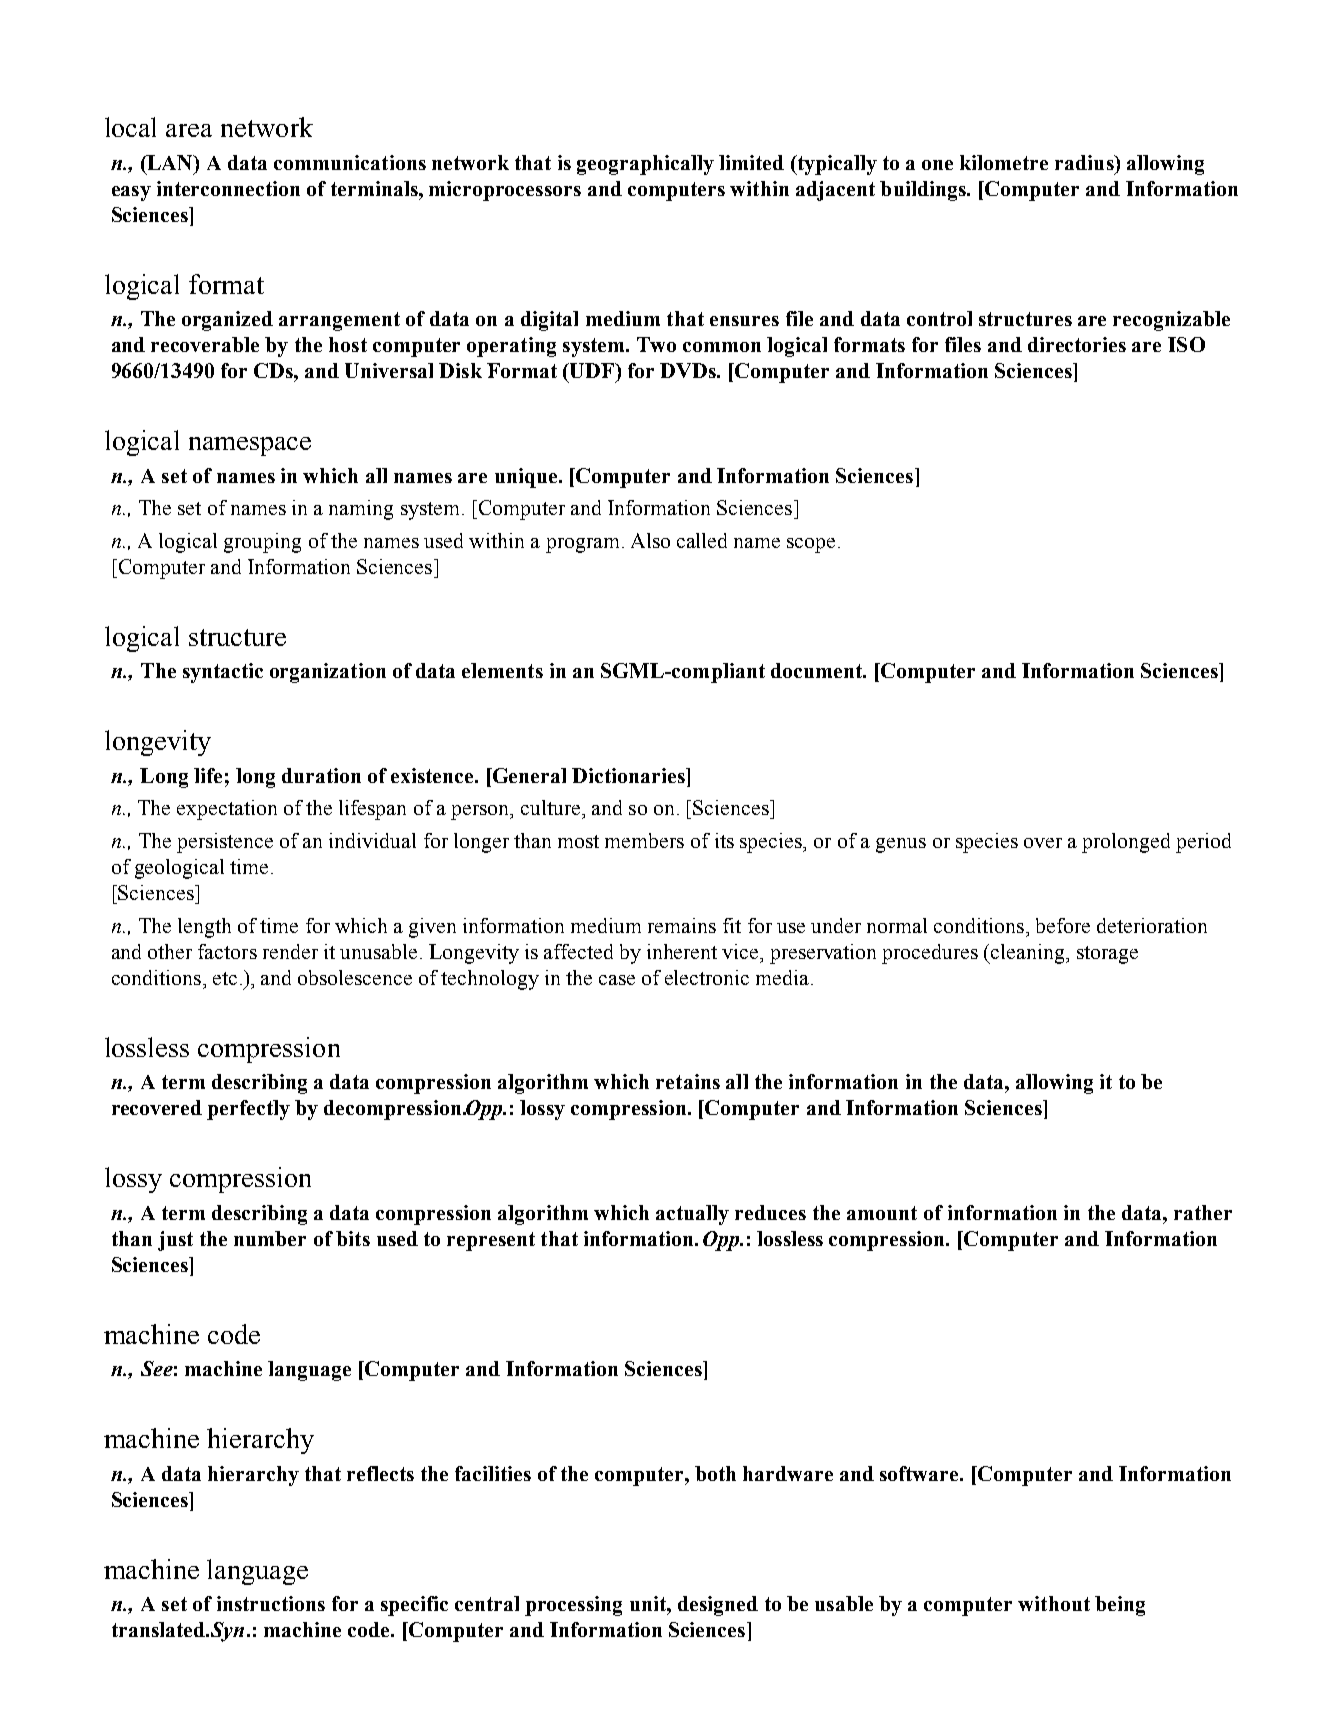 This page has width=1331, height=1722. I want to click on radius, so click(1085, 162).
